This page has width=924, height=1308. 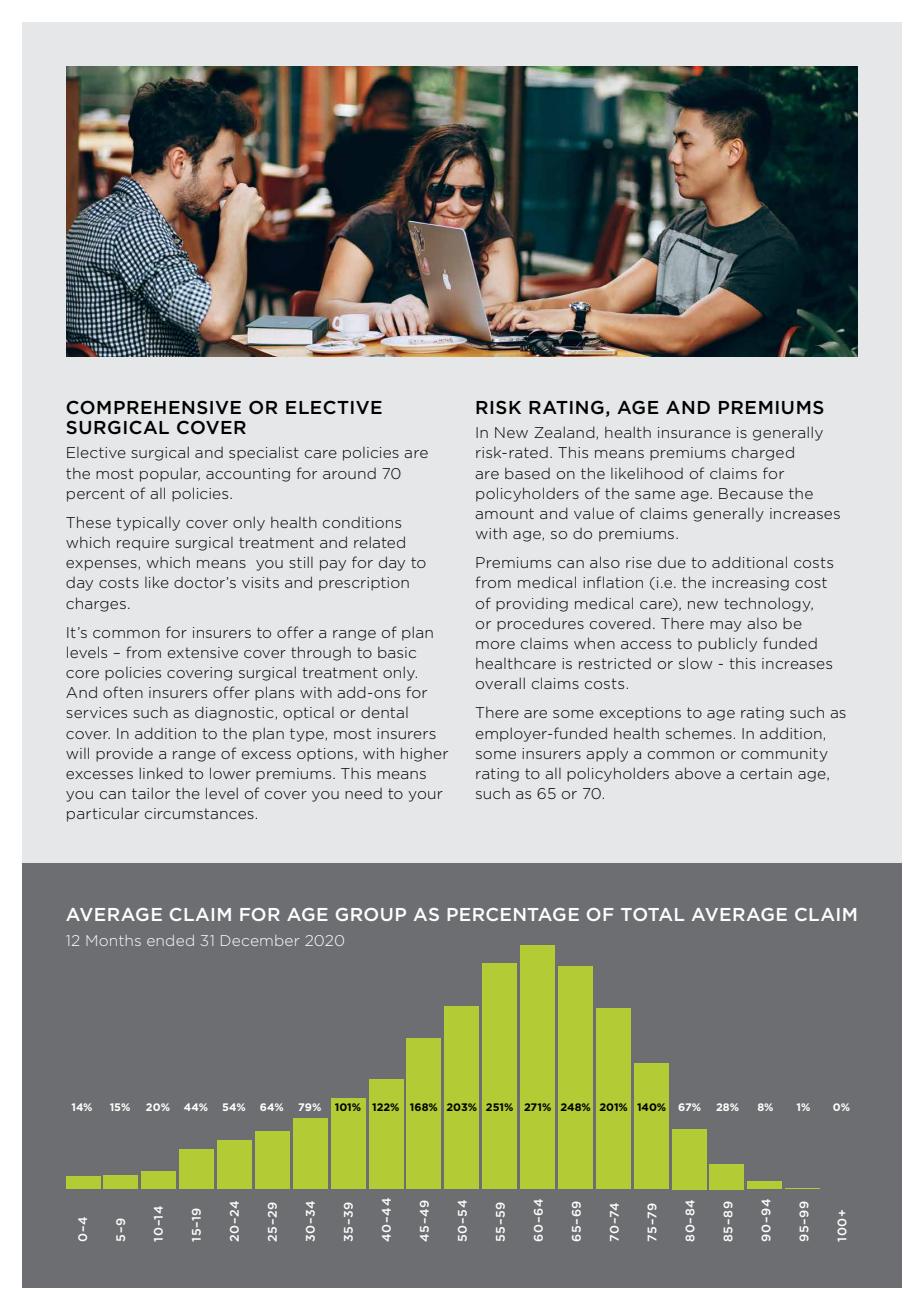 What do you see at coordinates (123, 692) in the page?
I see `often` at bounding box center [123, 692].
